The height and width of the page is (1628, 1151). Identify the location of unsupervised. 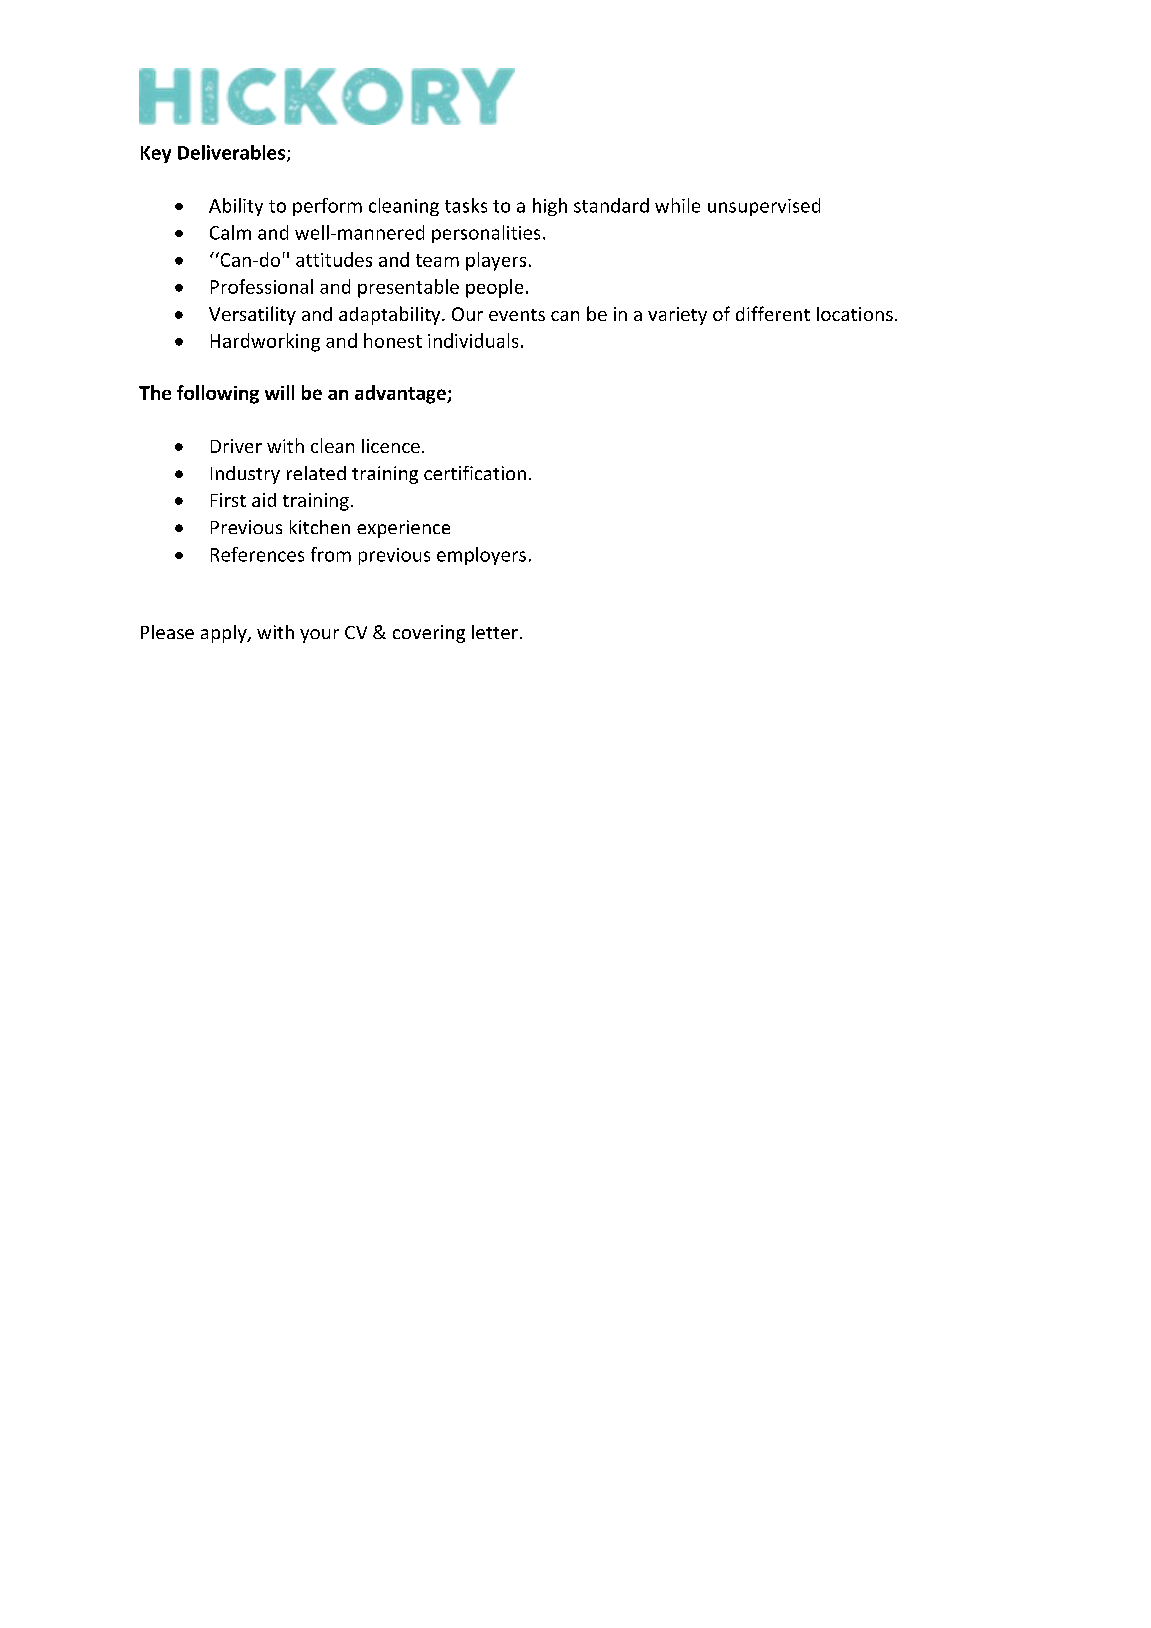
(764, 207).
